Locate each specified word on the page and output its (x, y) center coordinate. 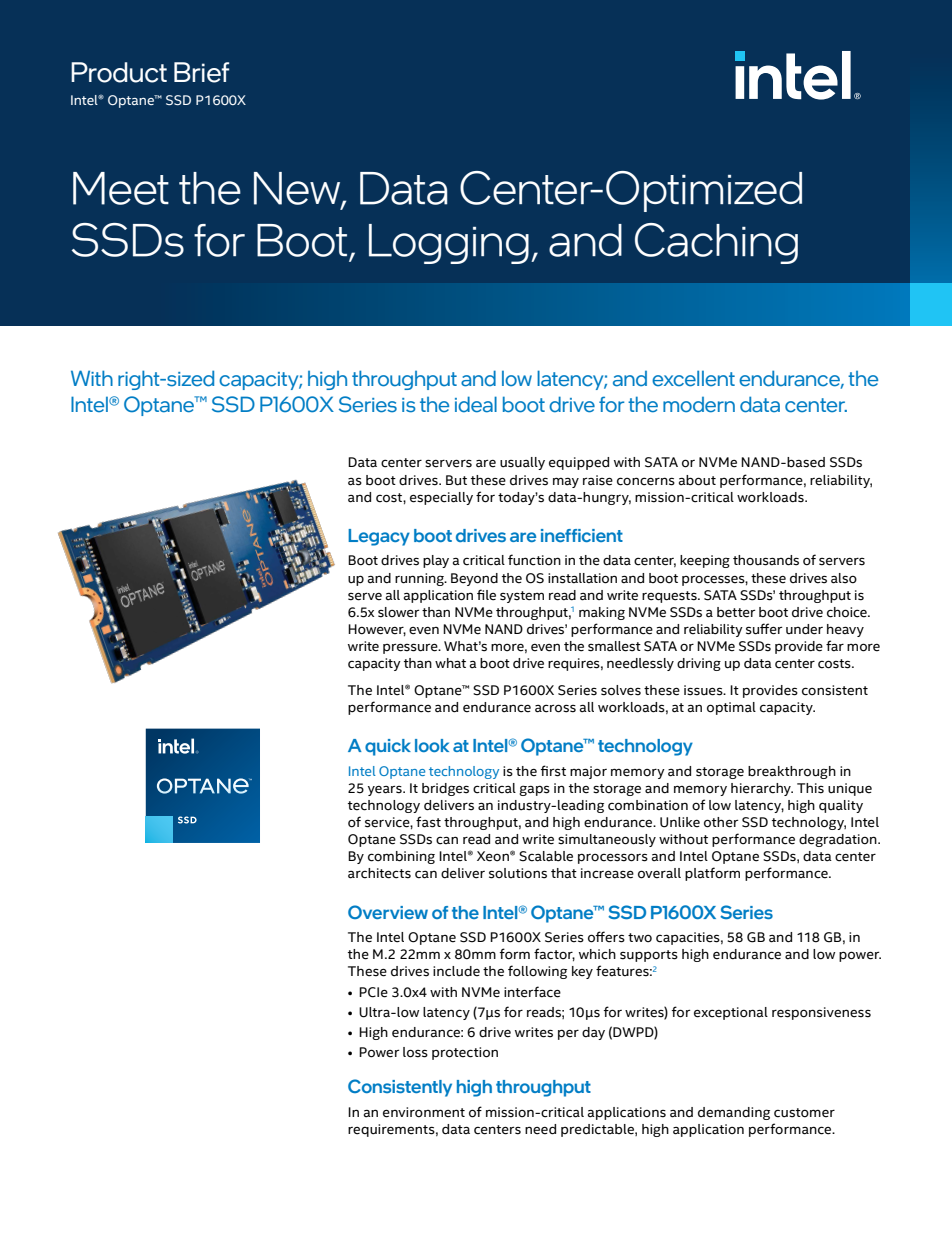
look (432, 745)
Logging (449, 244)
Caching (716, 243)
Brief (201, 72)
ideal (476, 404)
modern (699, 405)
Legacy (379, 537)
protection (465, 1053)
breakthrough (792, 772)
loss (415, 1052)
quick (388, 747)
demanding (734, 1113)
